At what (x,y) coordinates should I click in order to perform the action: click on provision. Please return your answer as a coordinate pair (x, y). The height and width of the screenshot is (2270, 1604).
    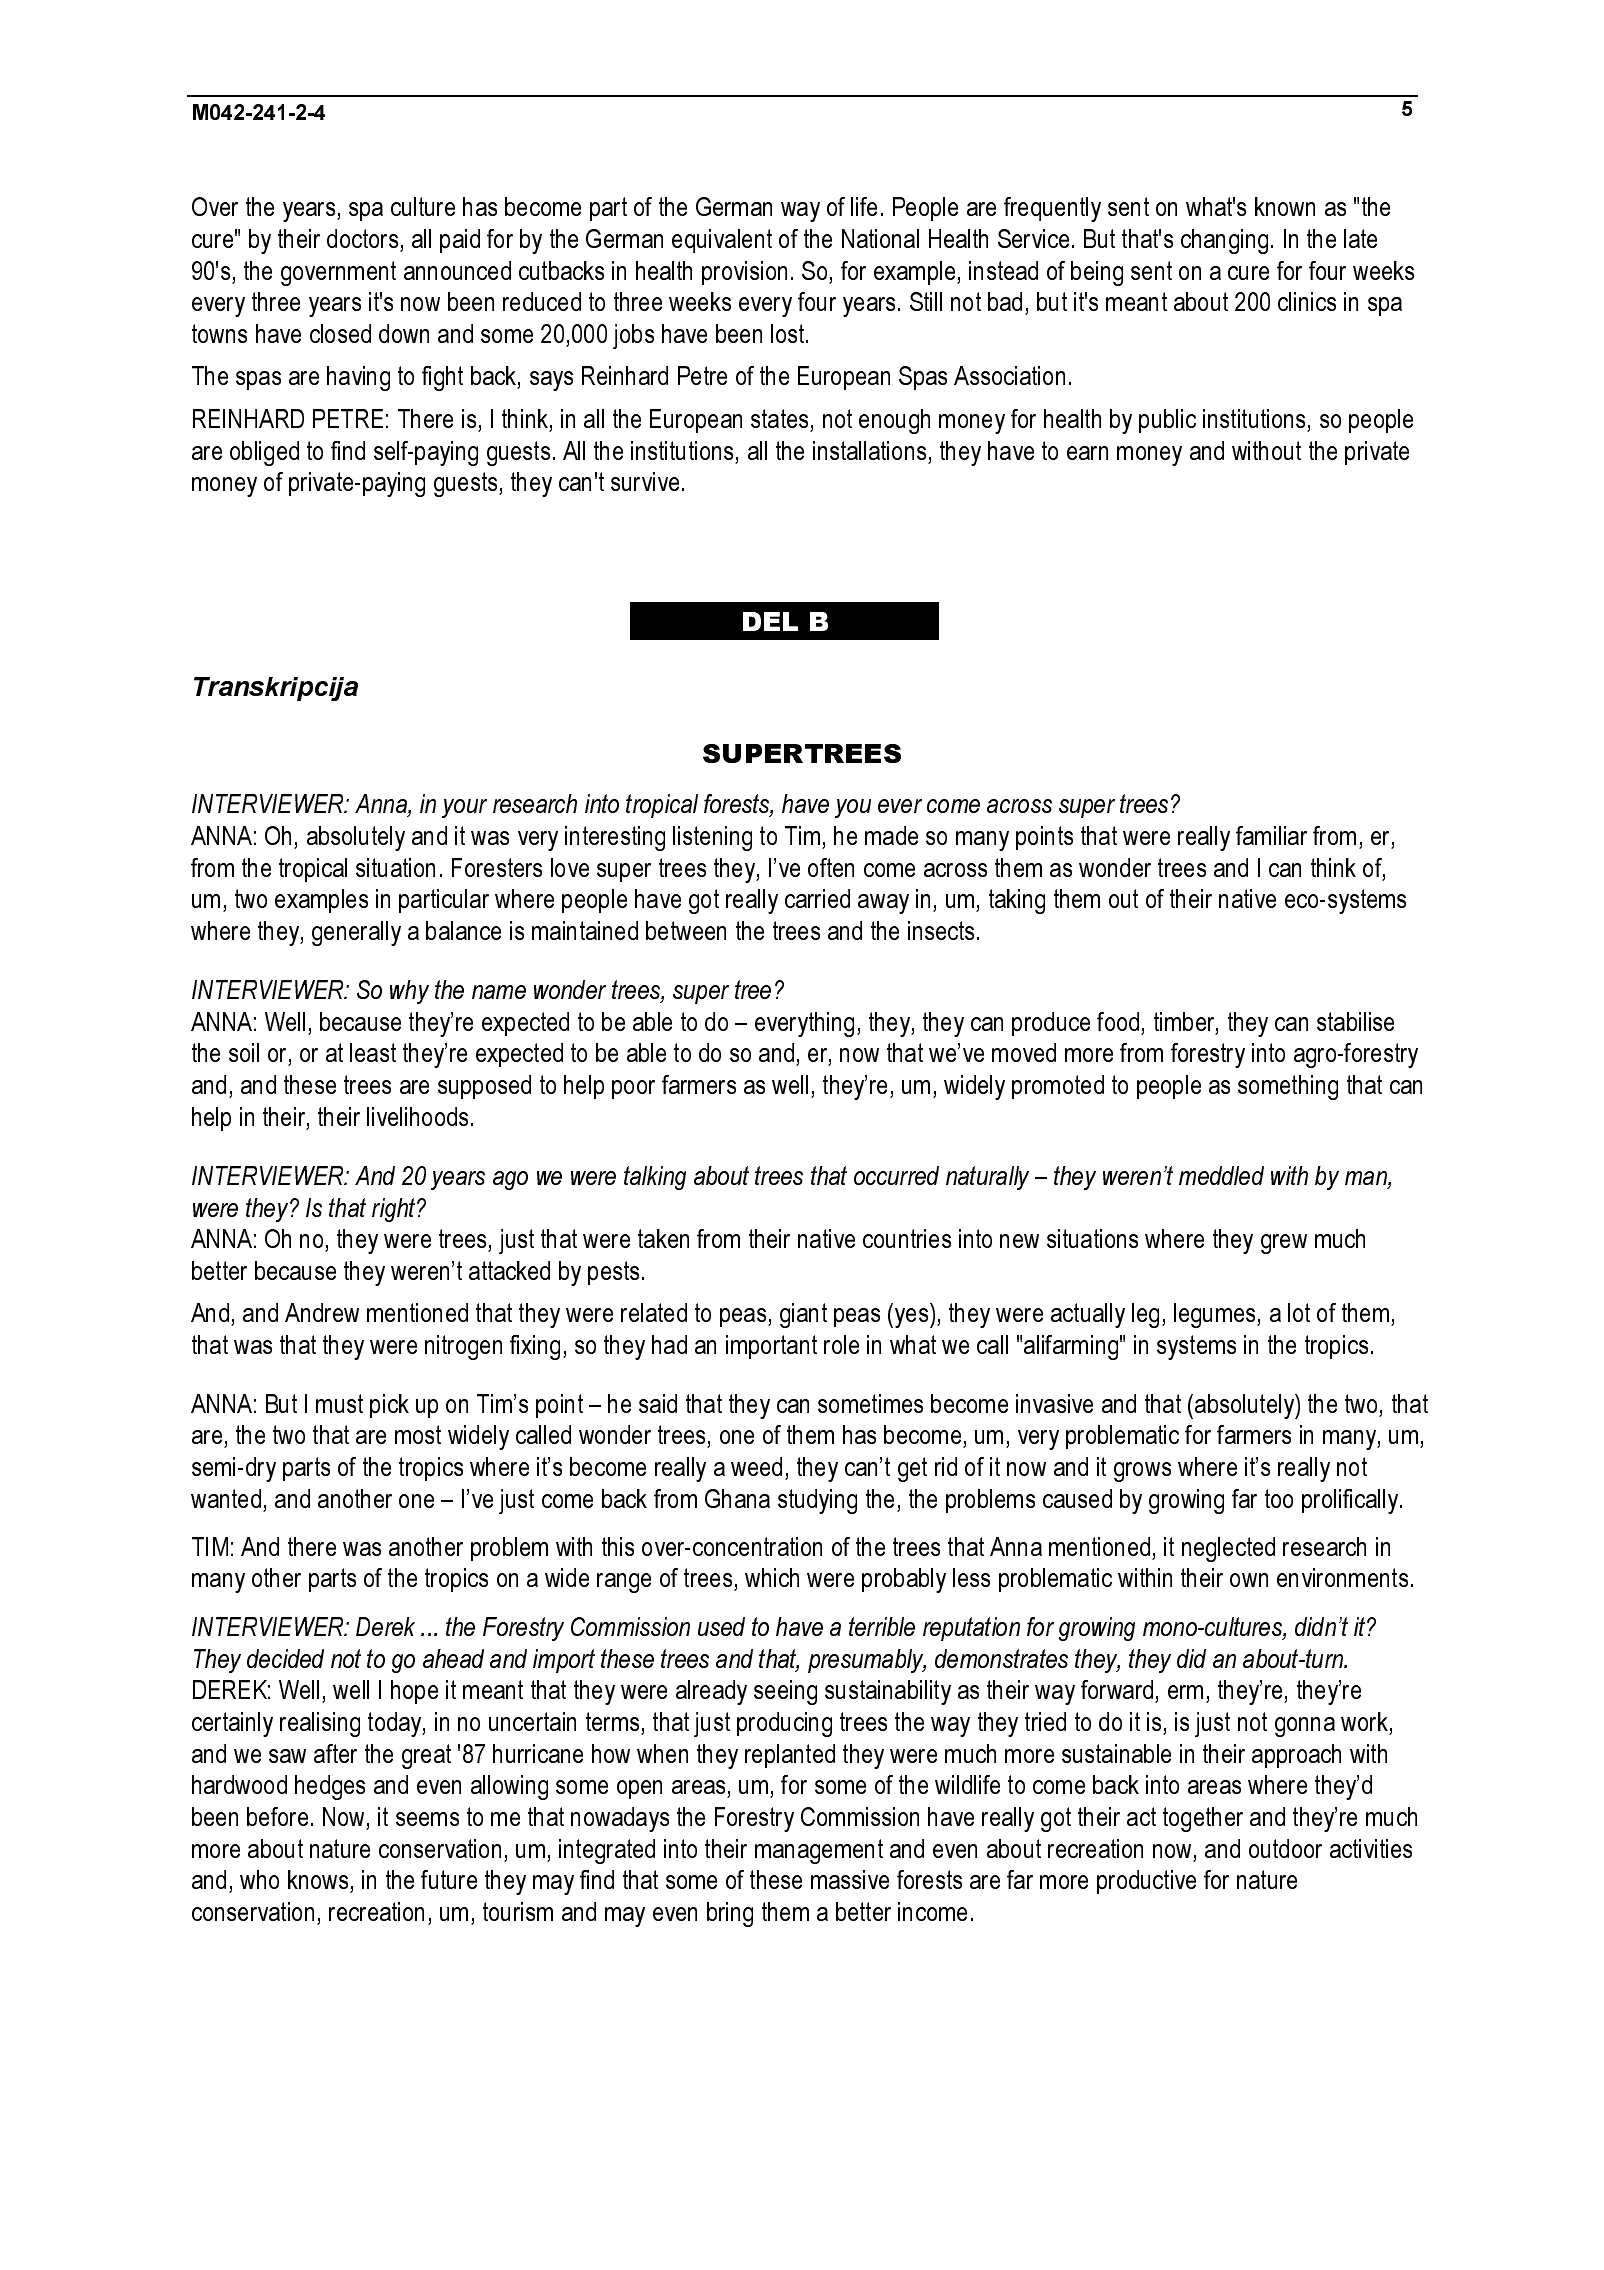
    Looking at the image, I should click on (744, 273).
